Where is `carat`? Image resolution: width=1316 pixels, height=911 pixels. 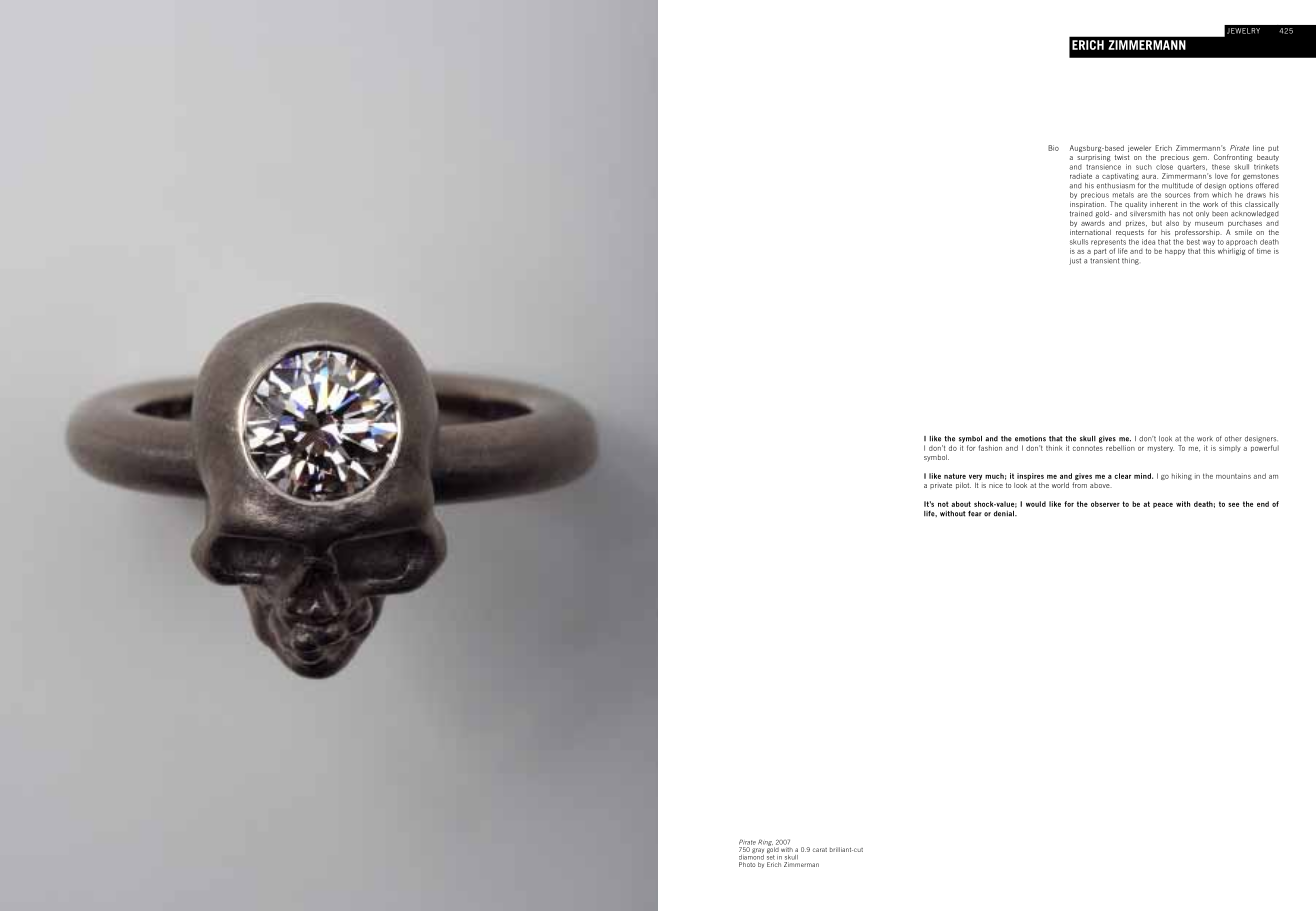
carat is located at coordinates (820, 850).
